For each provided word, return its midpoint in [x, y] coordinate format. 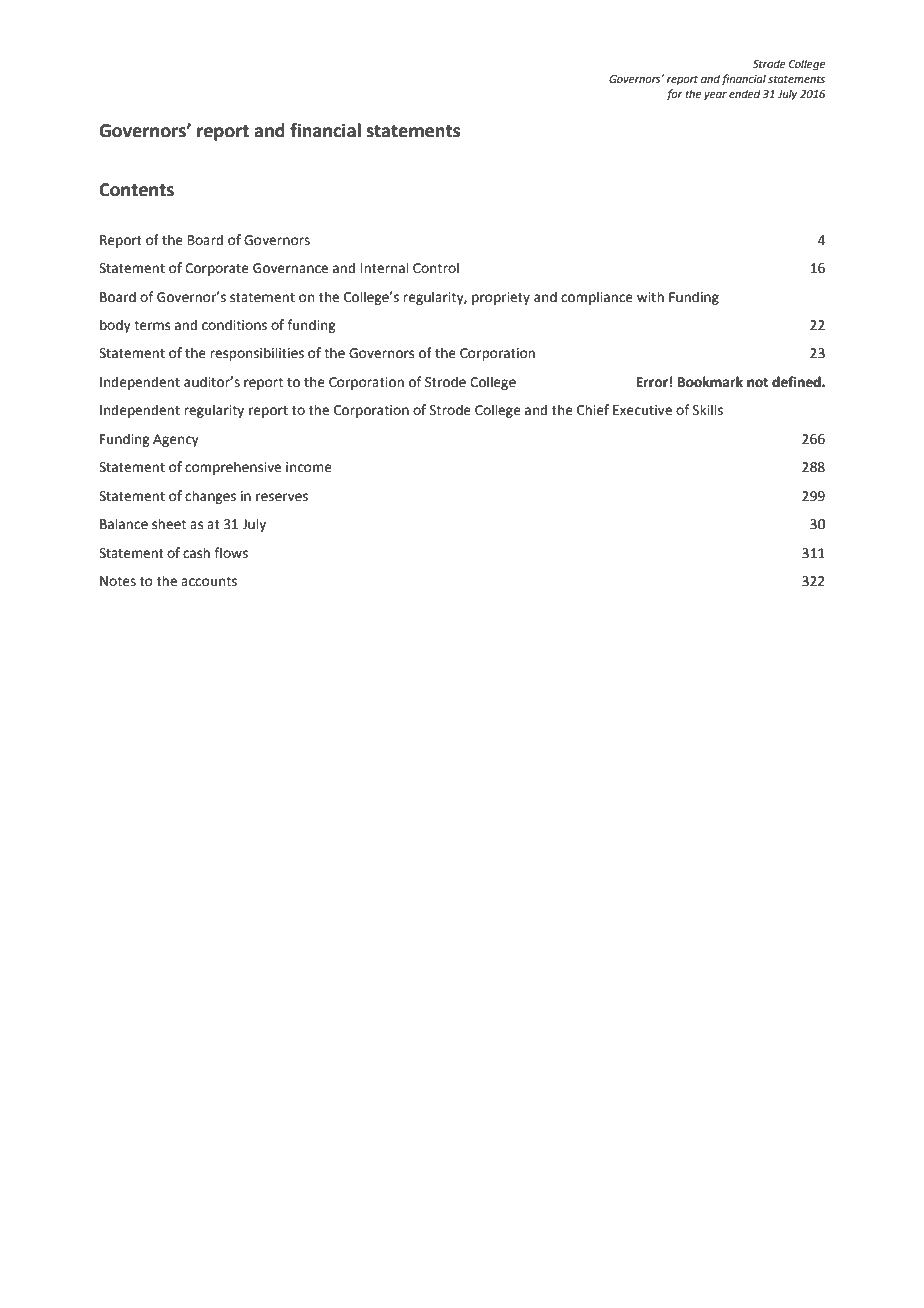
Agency [176, 440]
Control [436, 268]
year [715, 96]
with [650, 297]
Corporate [217, 269]
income [309, 467]
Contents [136, 190]
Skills [708, 410]
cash [196, 553]
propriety [501, 298]
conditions [234, 325]
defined [797, 382]
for [674, 95]
